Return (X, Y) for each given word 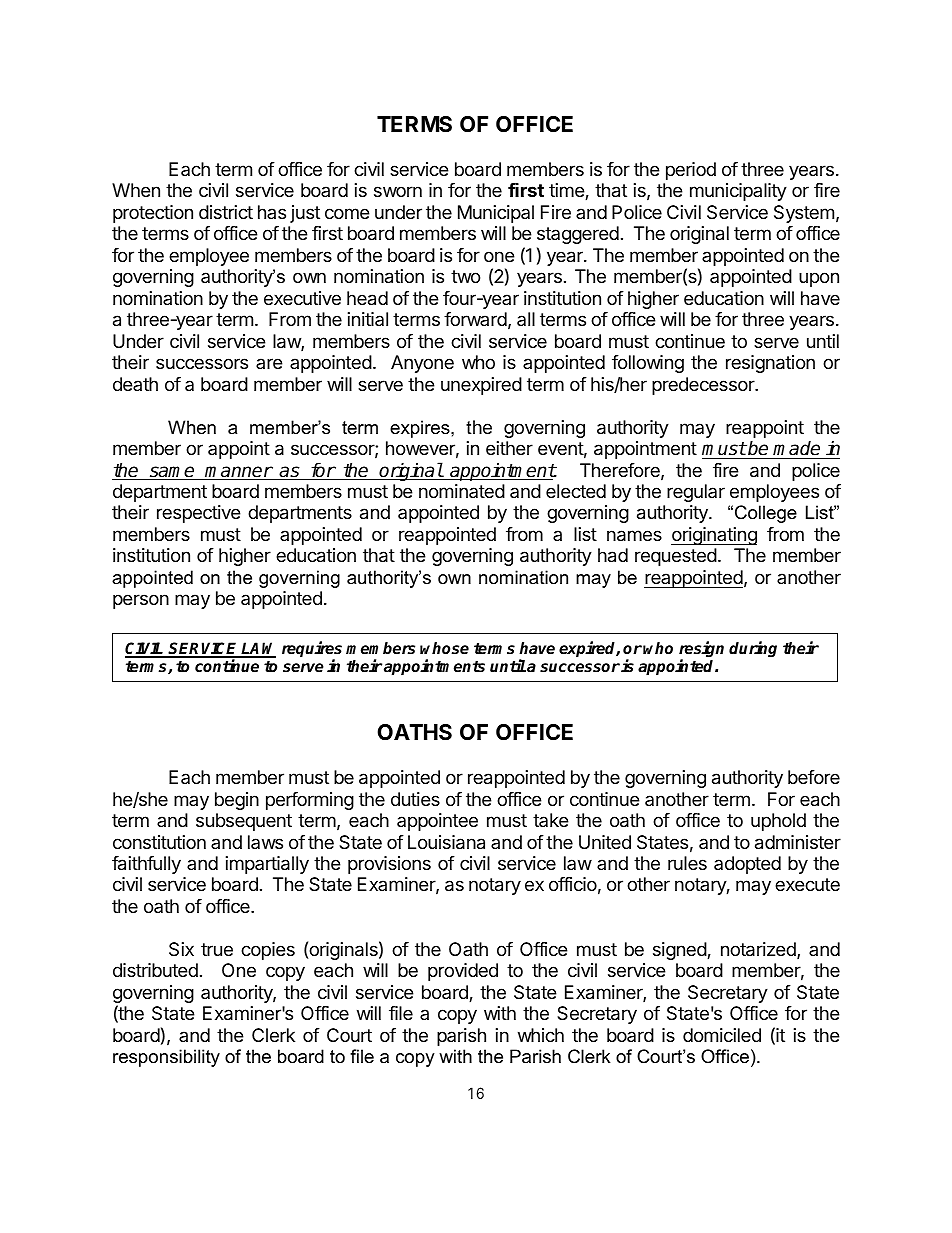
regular (696, 493)
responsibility (166, 1058)
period (691, 171)
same (172, 473)
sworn (398, 191)
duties (415, 799)
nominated (462, 491)
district (226, 212)
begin (237, 801)
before (814, 777)
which (541, 1035)
